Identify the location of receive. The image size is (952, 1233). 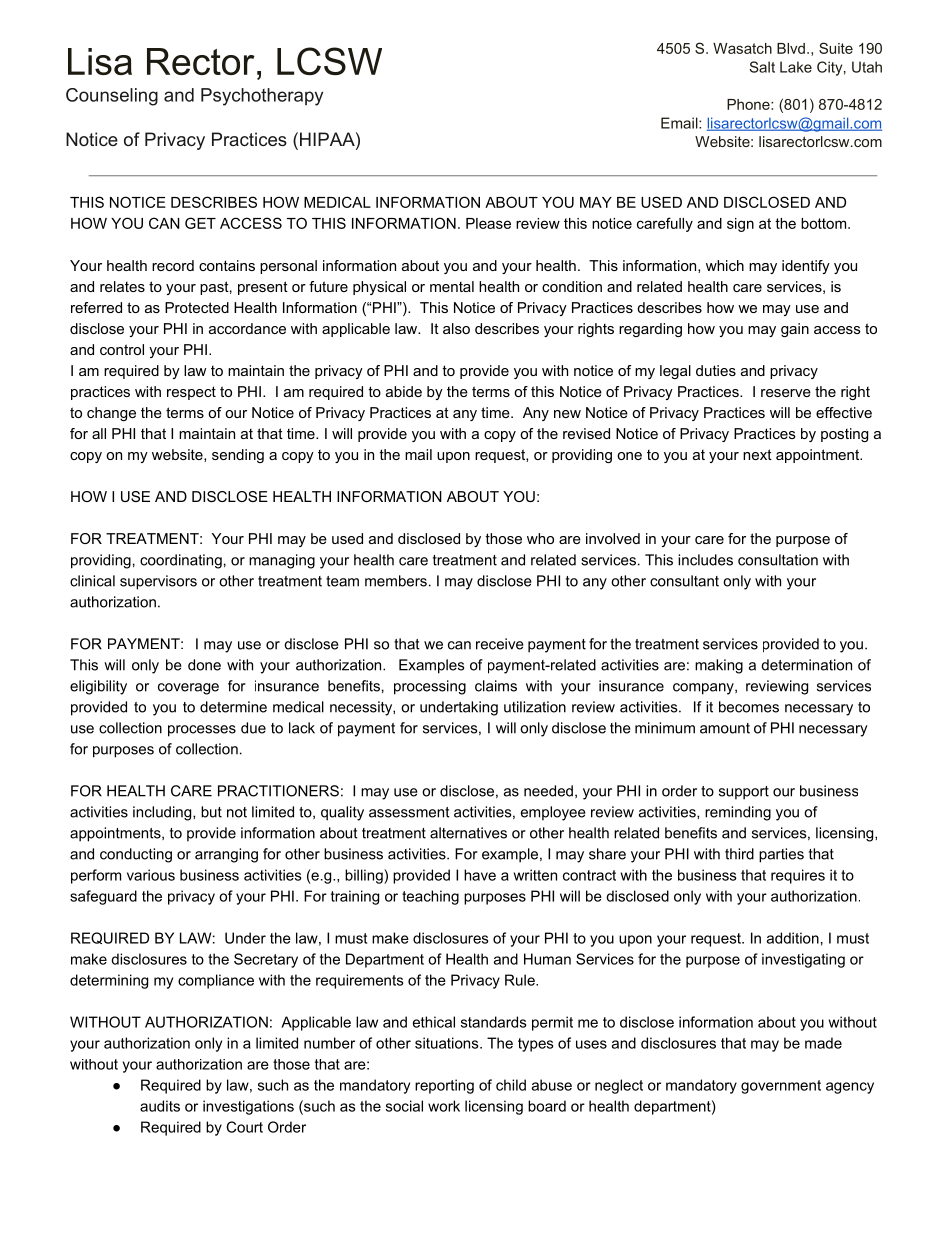
(500, 644).
